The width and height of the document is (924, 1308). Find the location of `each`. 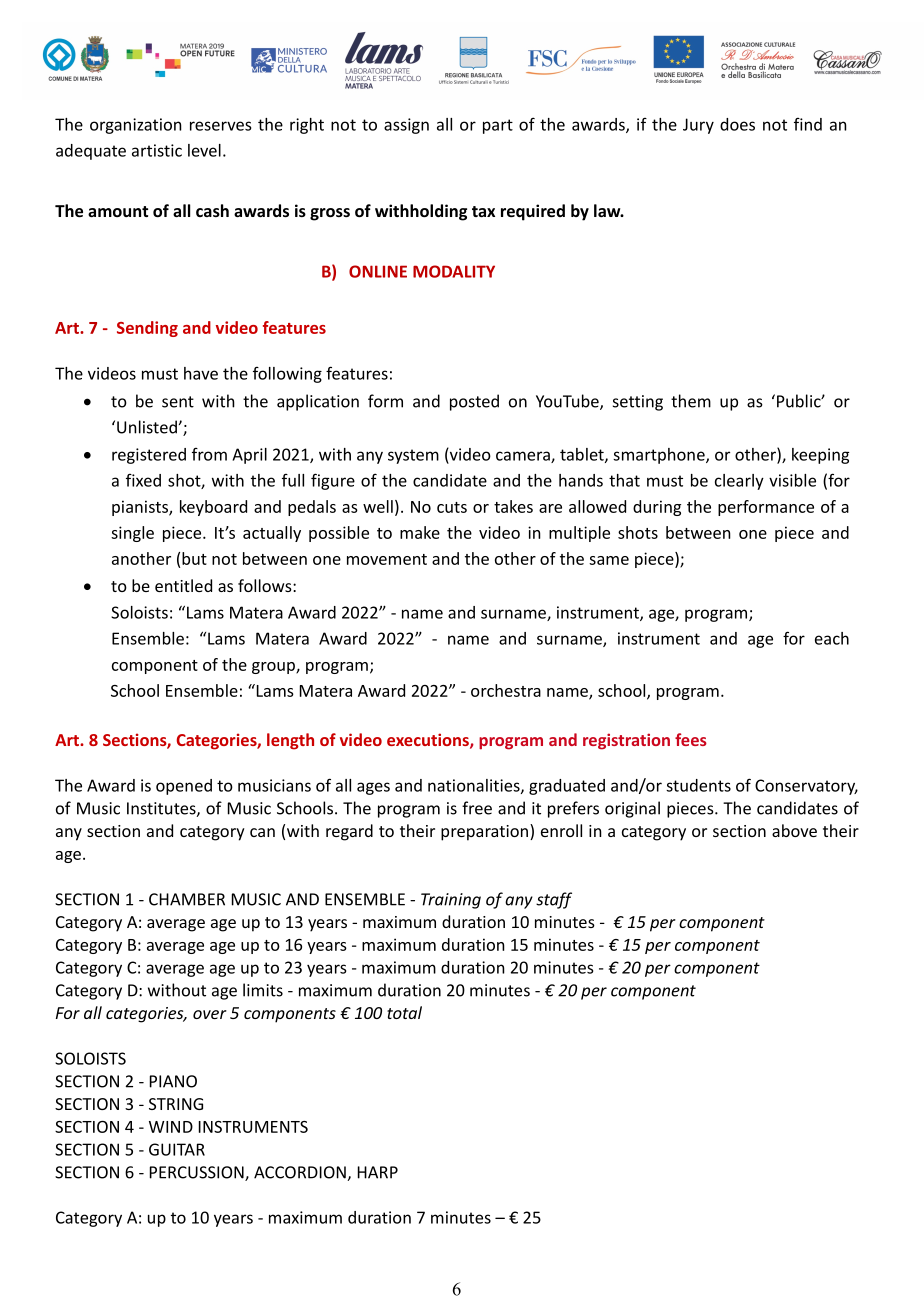

each is located at coordinates (832, 638).
